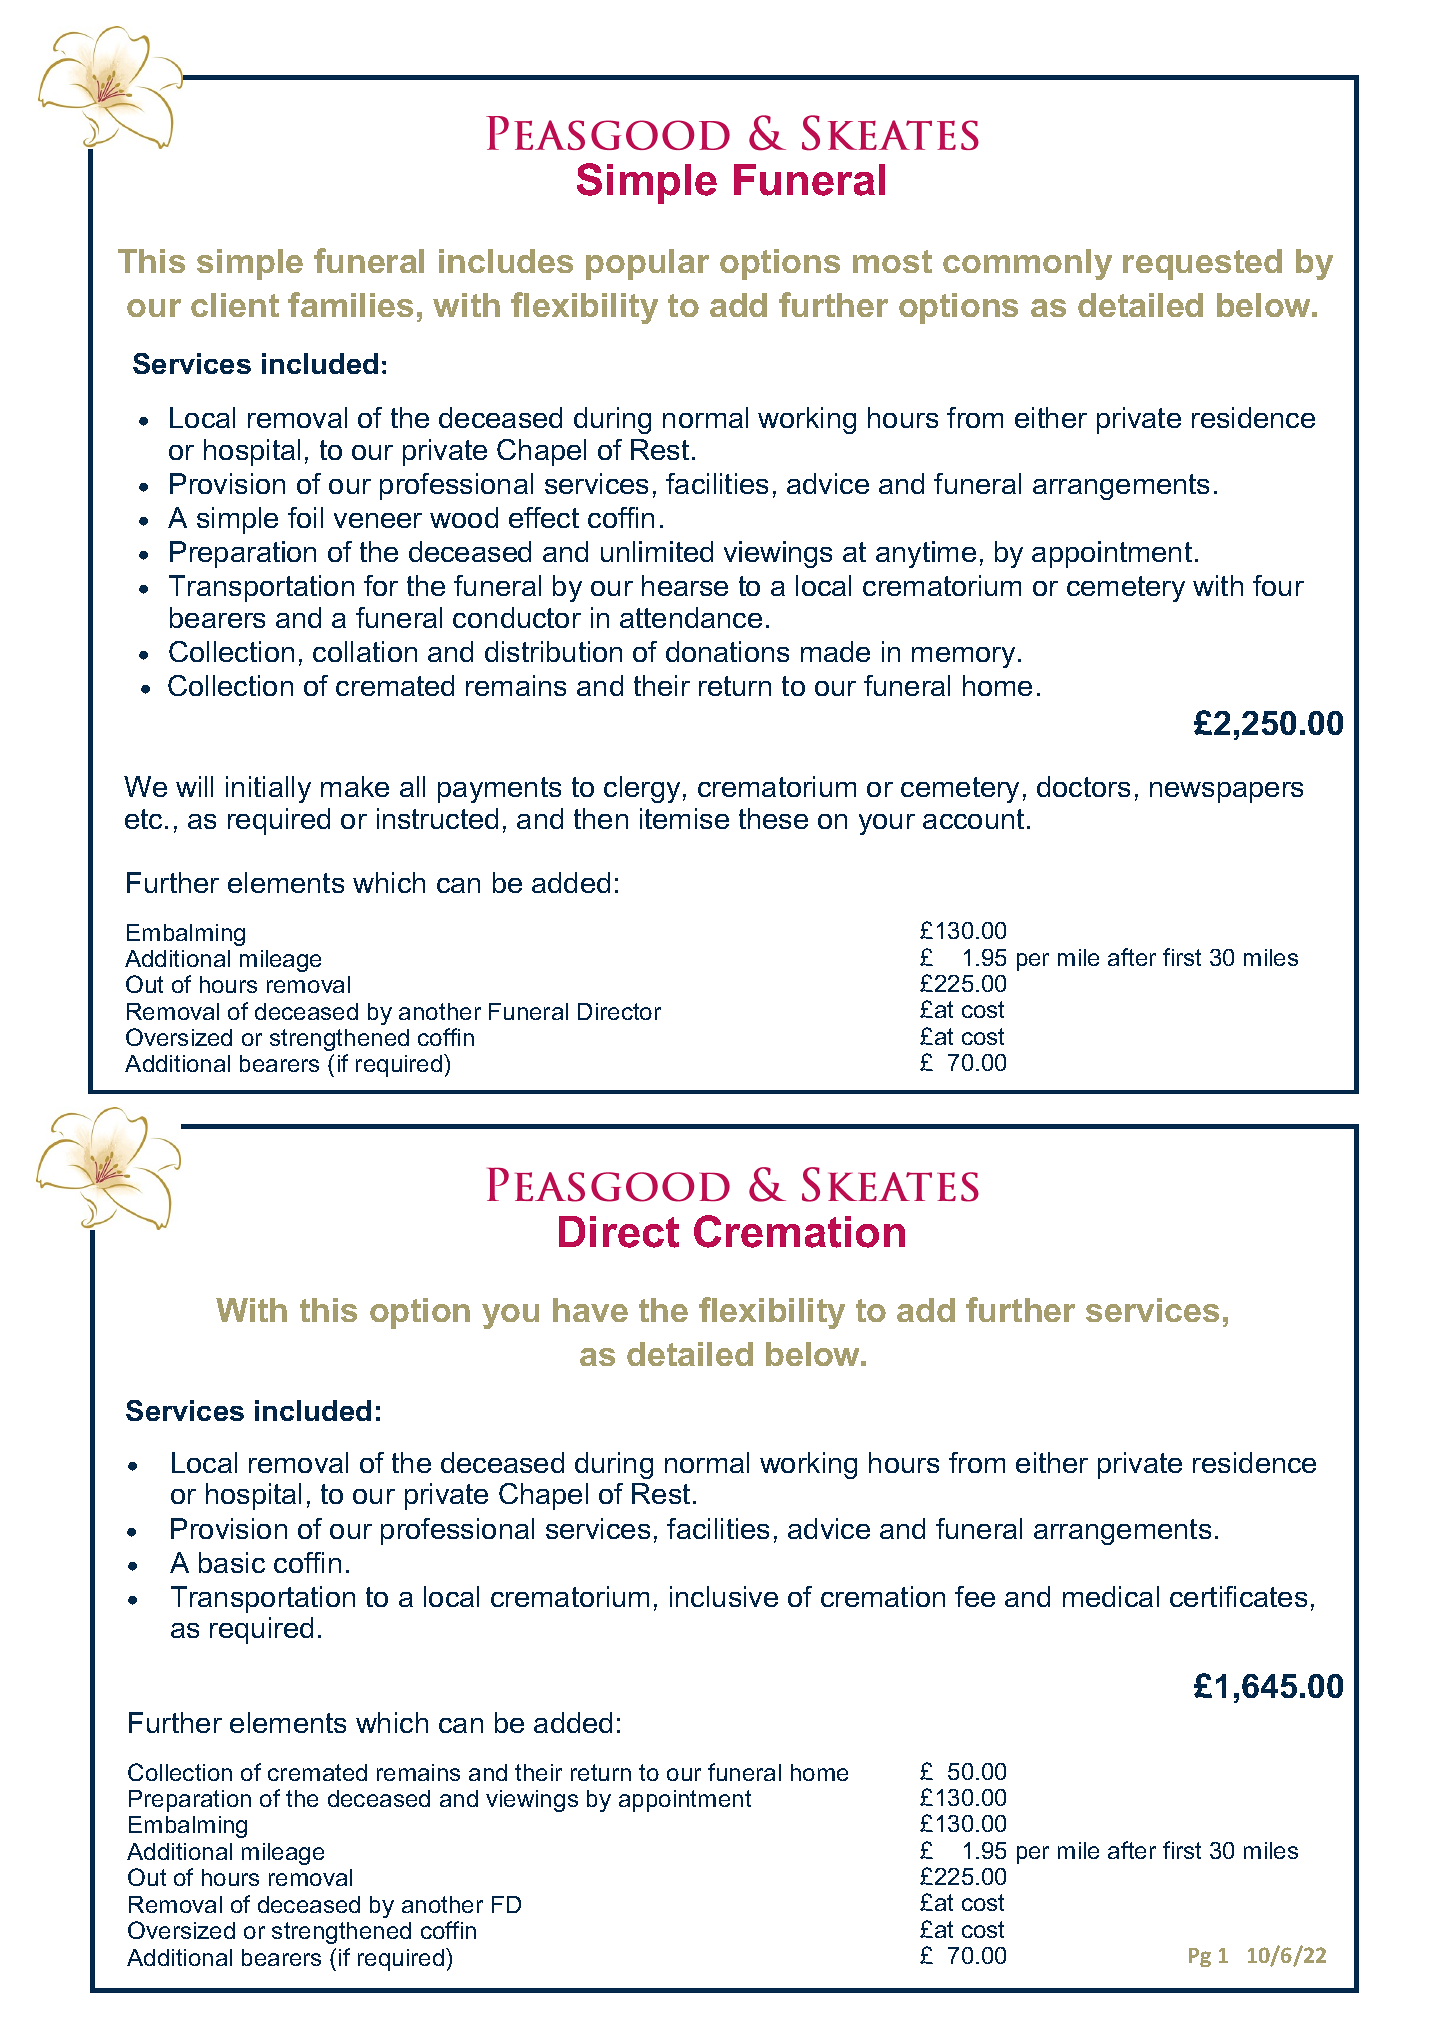  I want to click on inclusive, so click(724, 1596).
